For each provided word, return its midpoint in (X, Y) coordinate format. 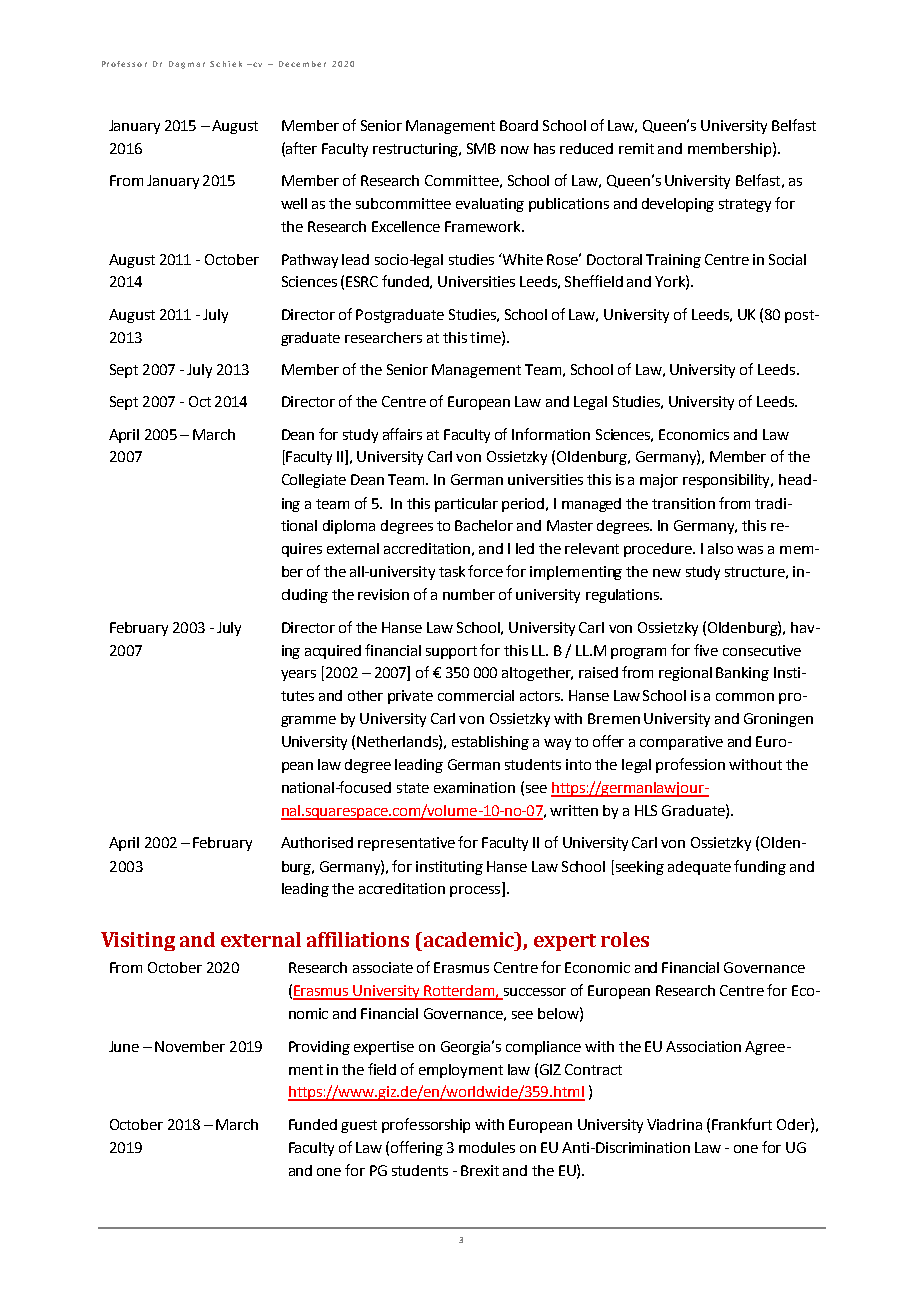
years (298, 675)
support (451, 652)
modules (487, 1147)
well (294, 203)
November (190, 1046)
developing (678, 205)
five (706, 650)
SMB (481, 148)
